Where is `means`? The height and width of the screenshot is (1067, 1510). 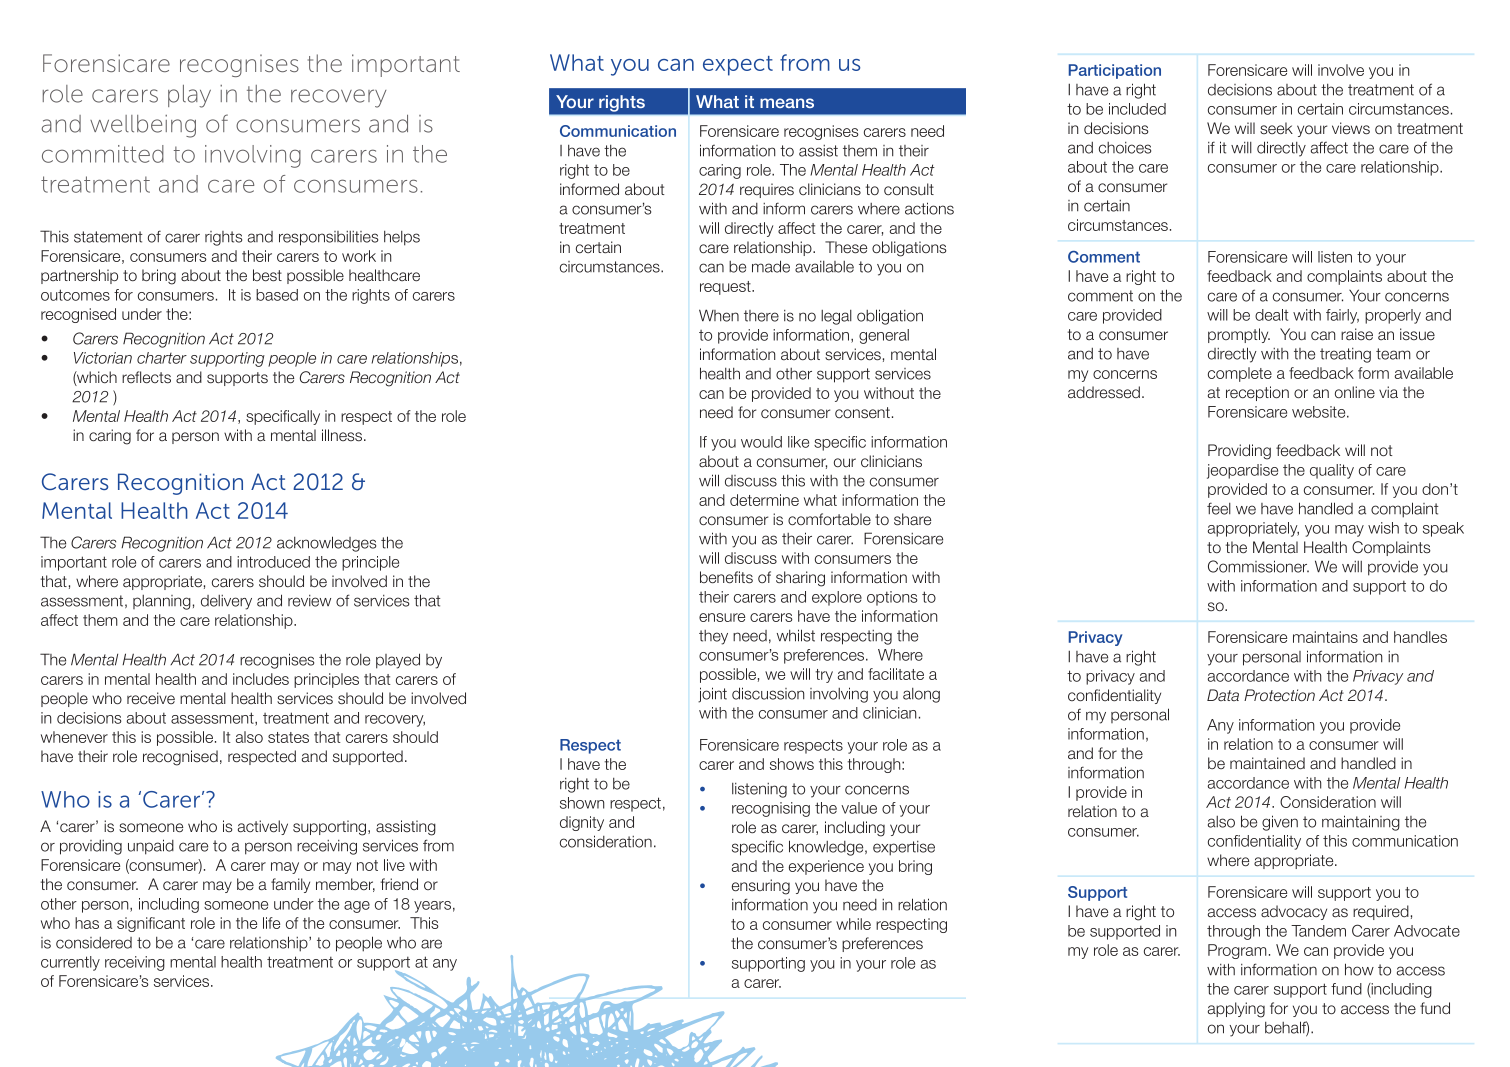
means is located at coordinates (787, 103).
